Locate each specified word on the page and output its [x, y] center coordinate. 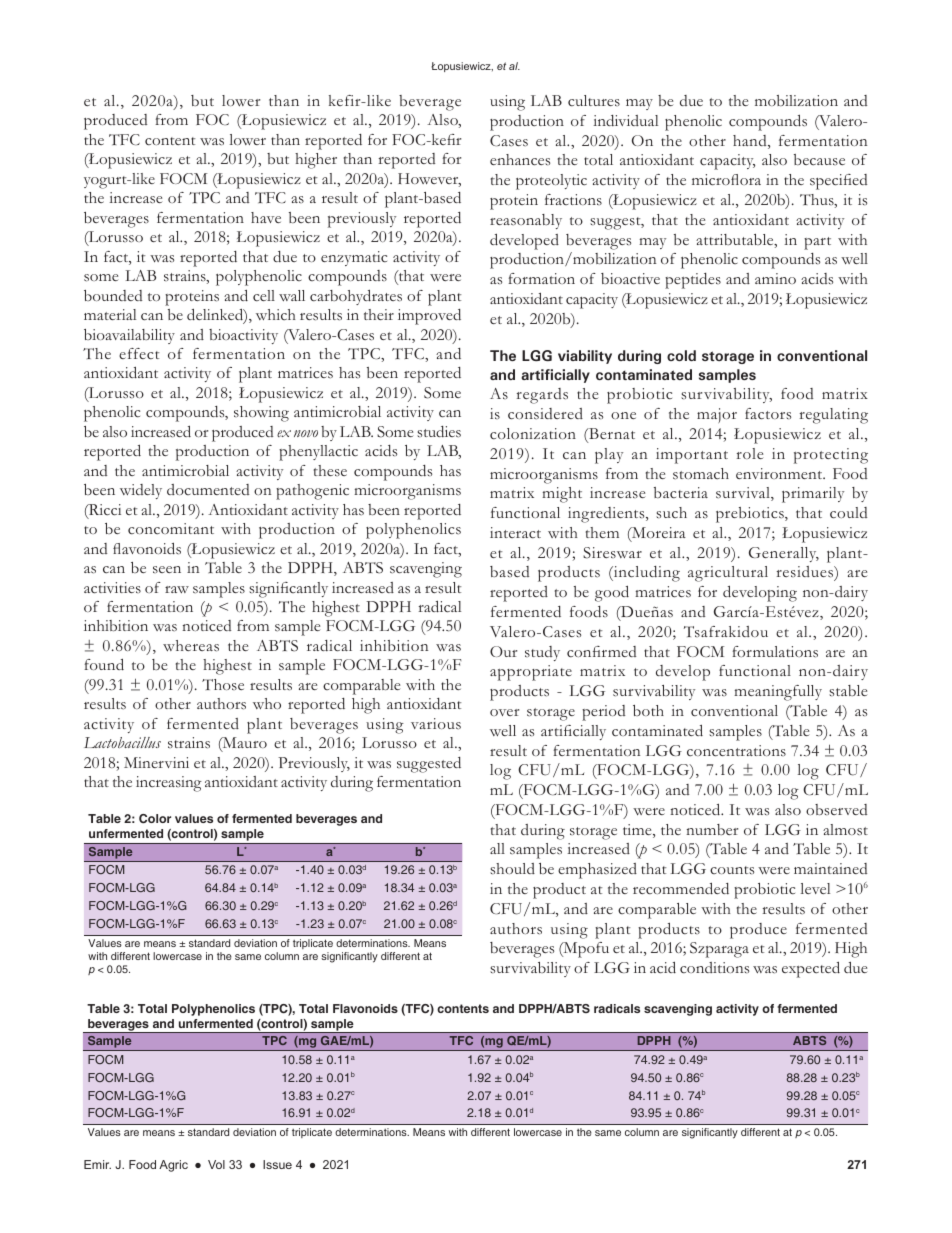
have [266, 217]
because [819, 160]
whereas [191, 646]
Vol [216, 1164]
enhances [520, 160]
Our [503, 651]
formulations [775, 652]
